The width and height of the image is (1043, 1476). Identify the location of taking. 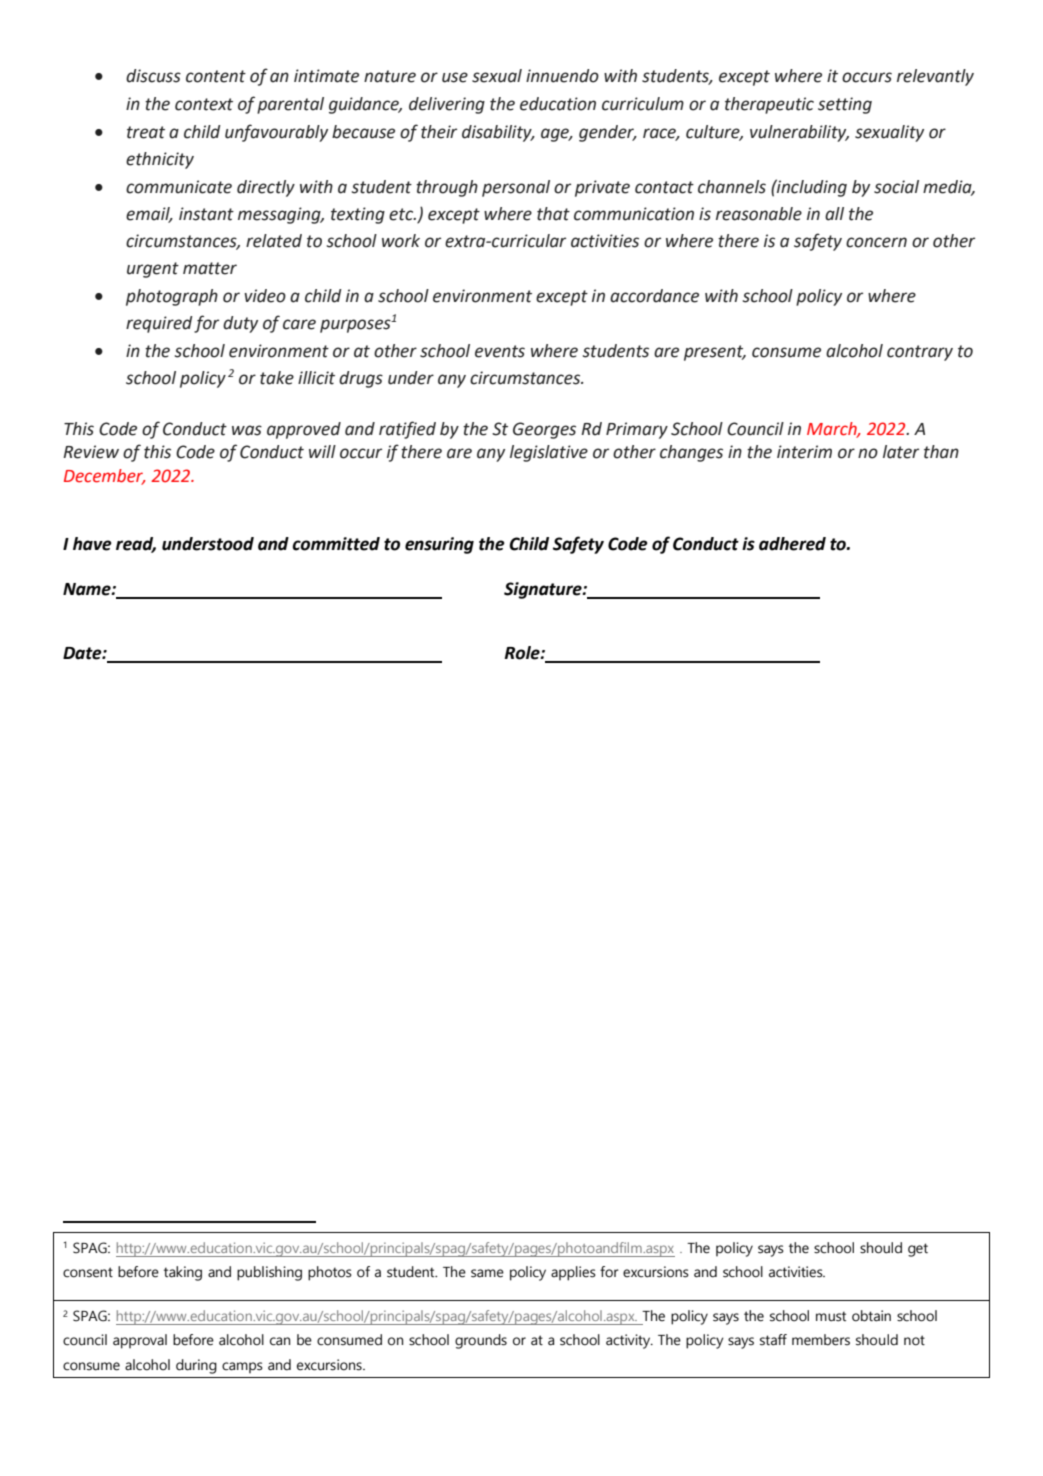
(183, 1273).
